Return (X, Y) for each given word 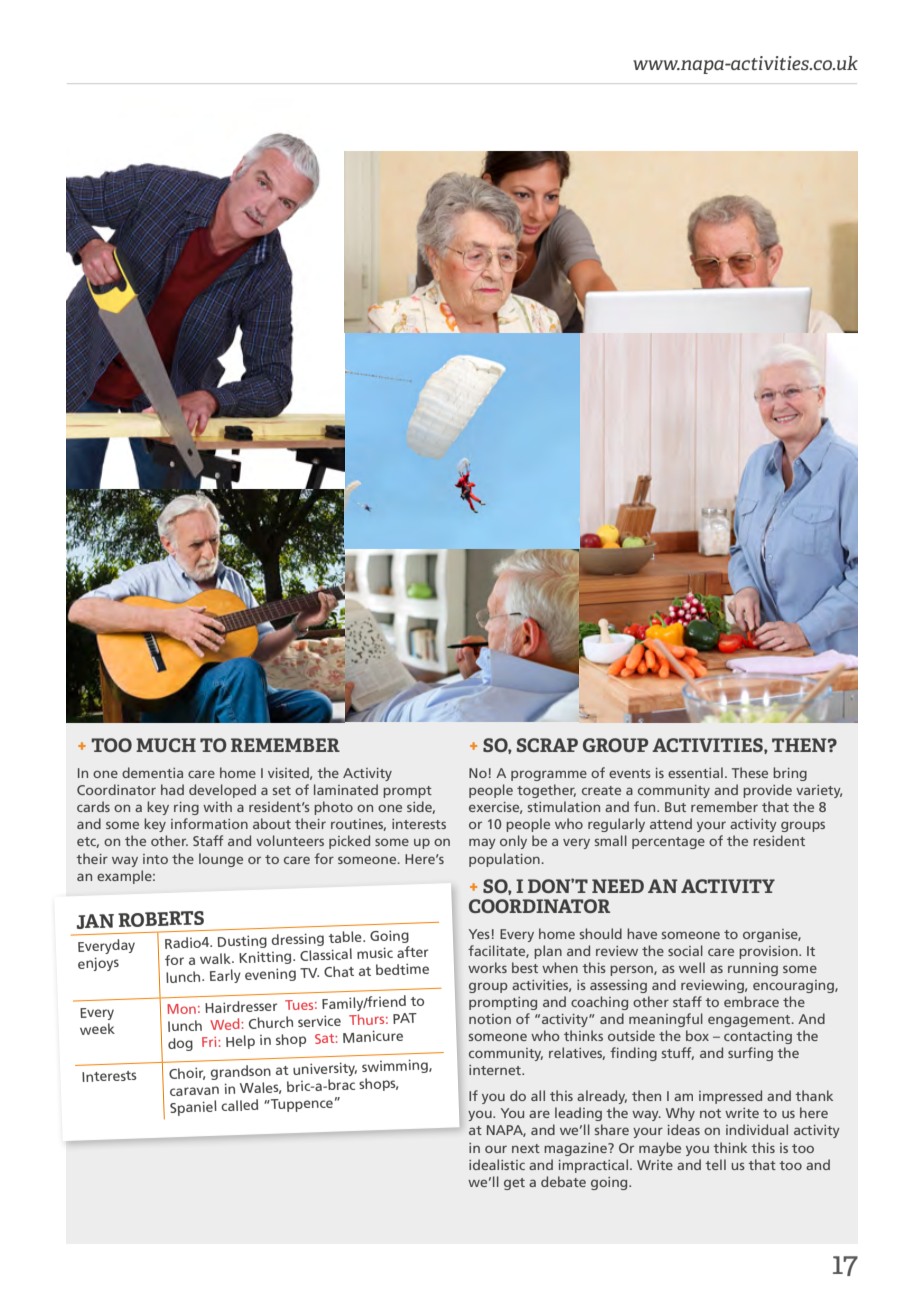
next (526, 1148)
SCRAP (547, 745)
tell (715, 1164)
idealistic (497, 1164)
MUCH (166, 745)
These (750, 772)
